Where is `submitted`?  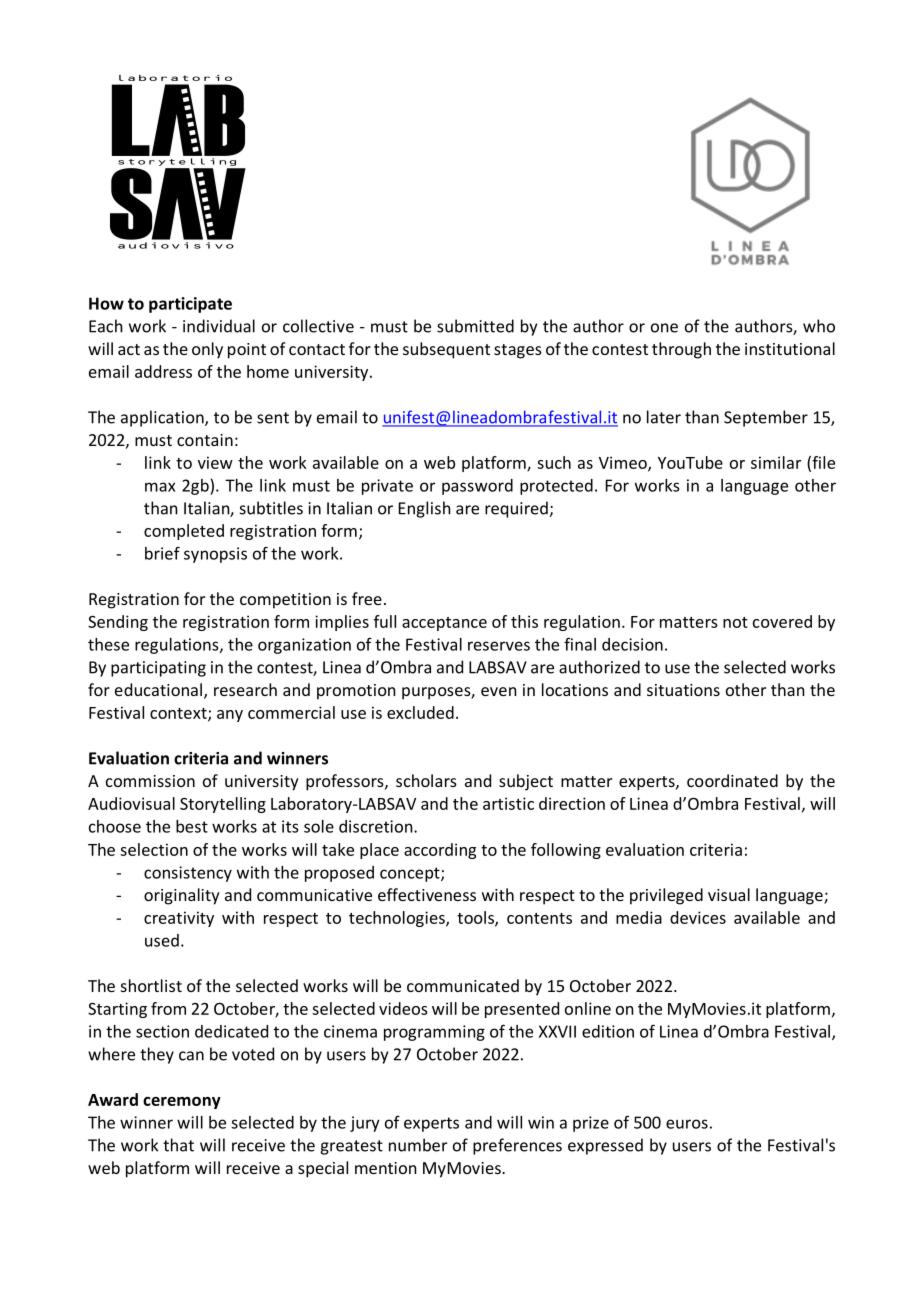
submitted is located at coordinates (475, 326).
